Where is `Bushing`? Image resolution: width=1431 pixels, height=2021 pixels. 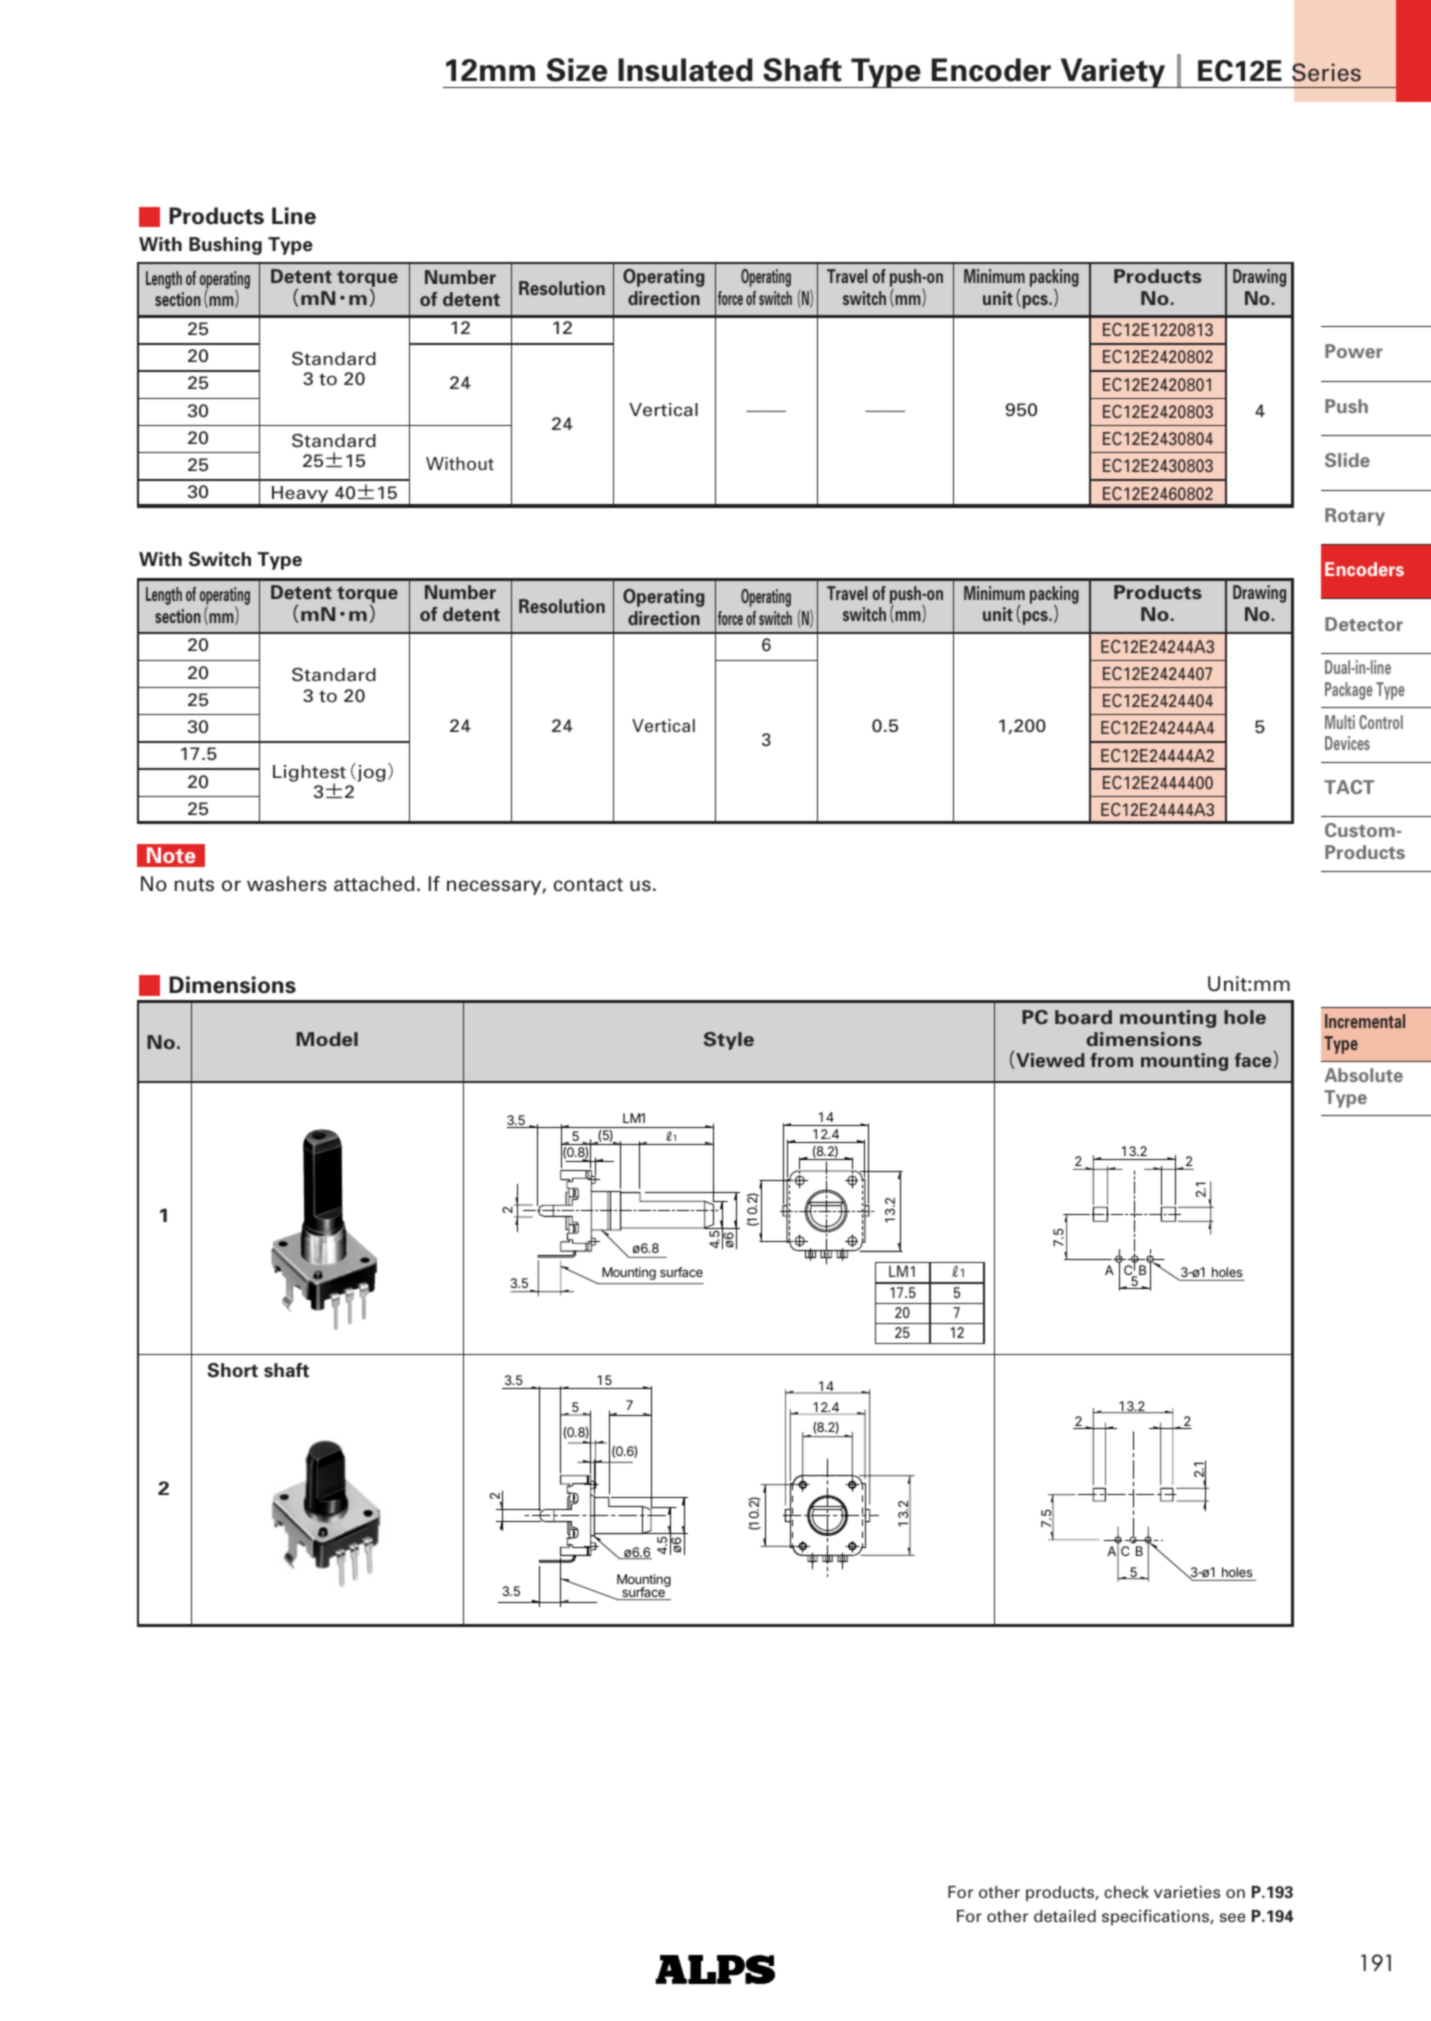
Bushing is located at coordinates (225, 246).
